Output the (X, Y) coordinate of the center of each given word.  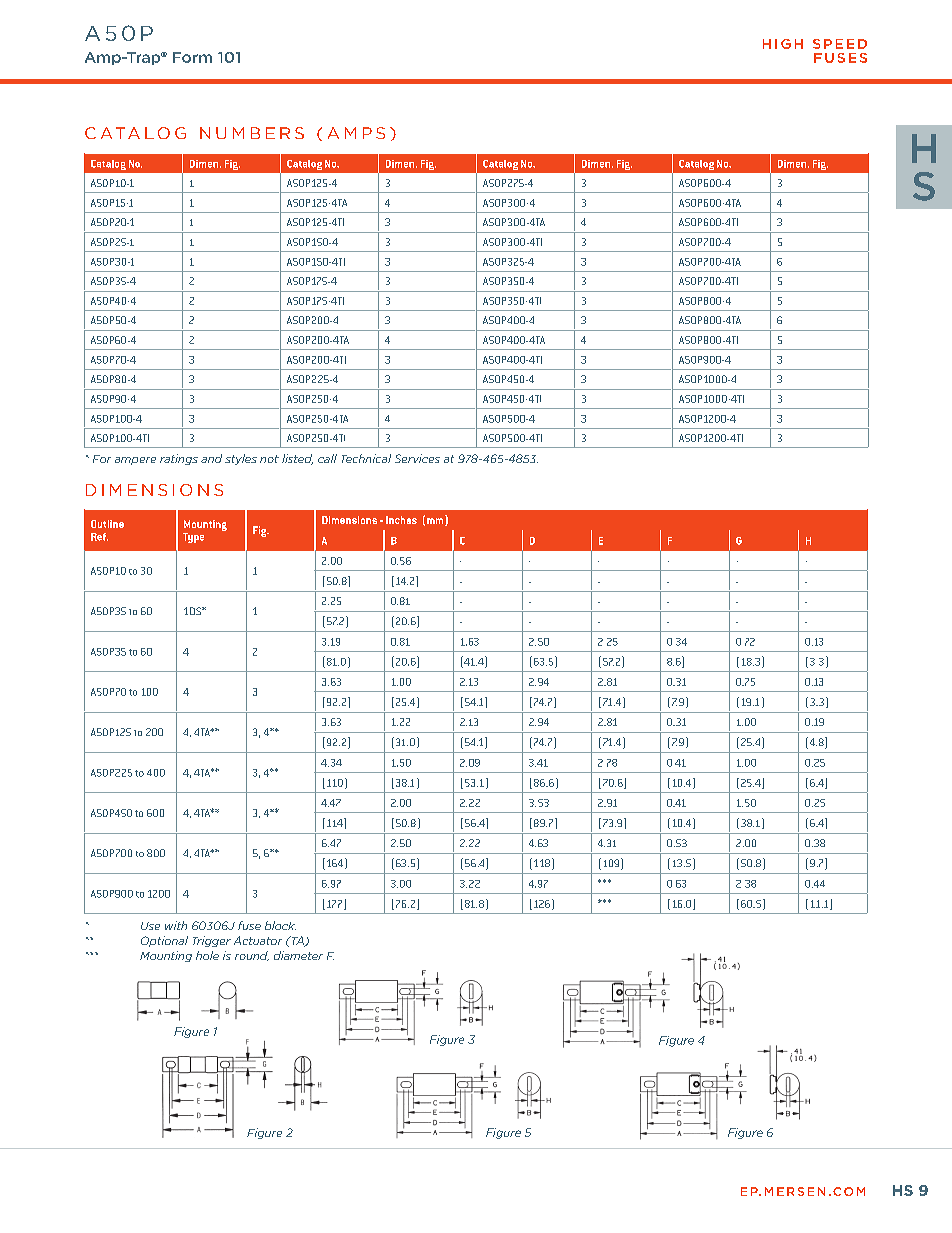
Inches (401, 520)
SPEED (840, 44)
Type (193, 538)
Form (192, 57)
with (176, 925)
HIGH (783, 44)
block (280, 925)
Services (417, 458)
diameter (298, 955)
